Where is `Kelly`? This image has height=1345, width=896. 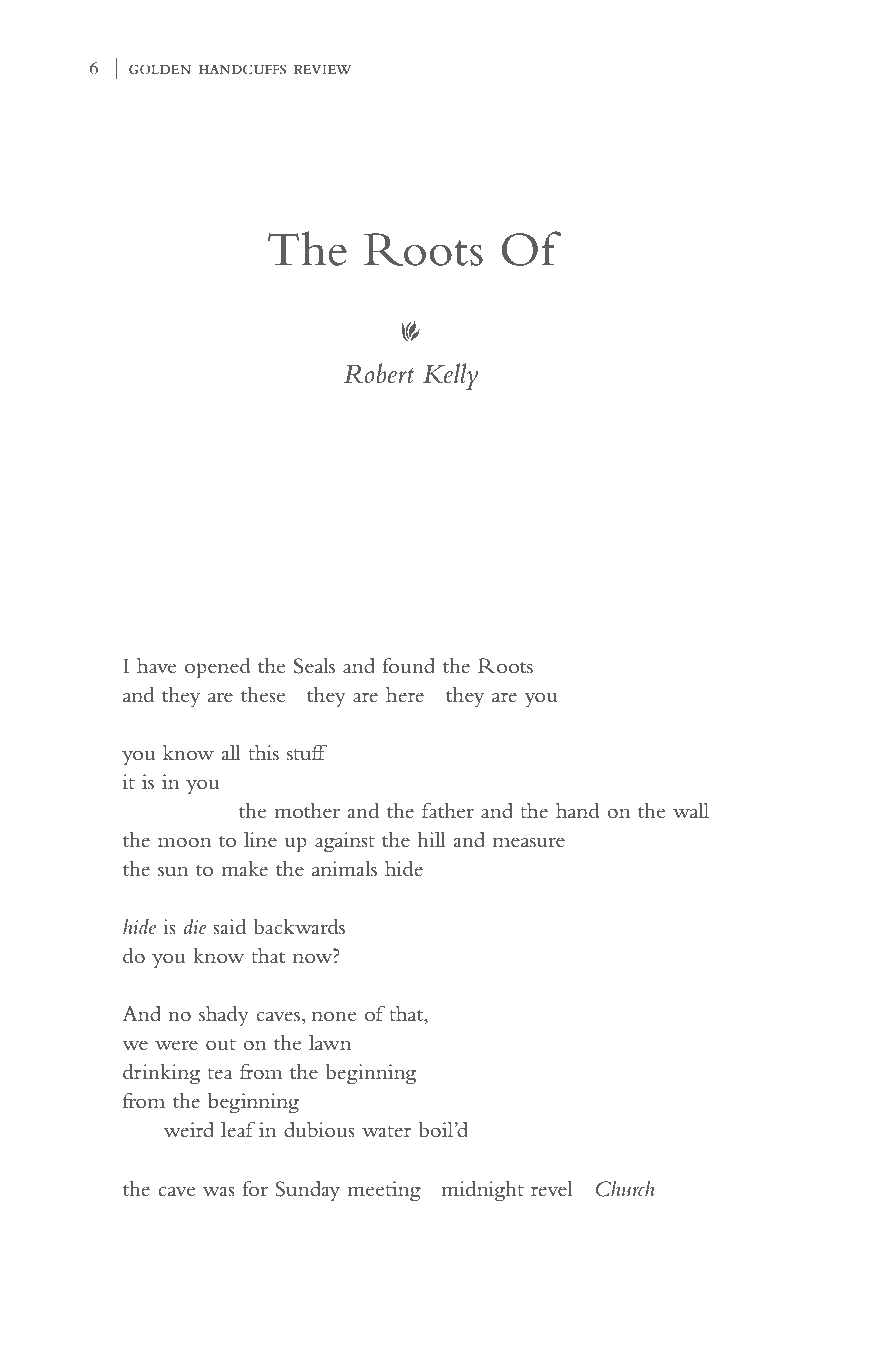
Kelly is located at coordinates (450, 376).
